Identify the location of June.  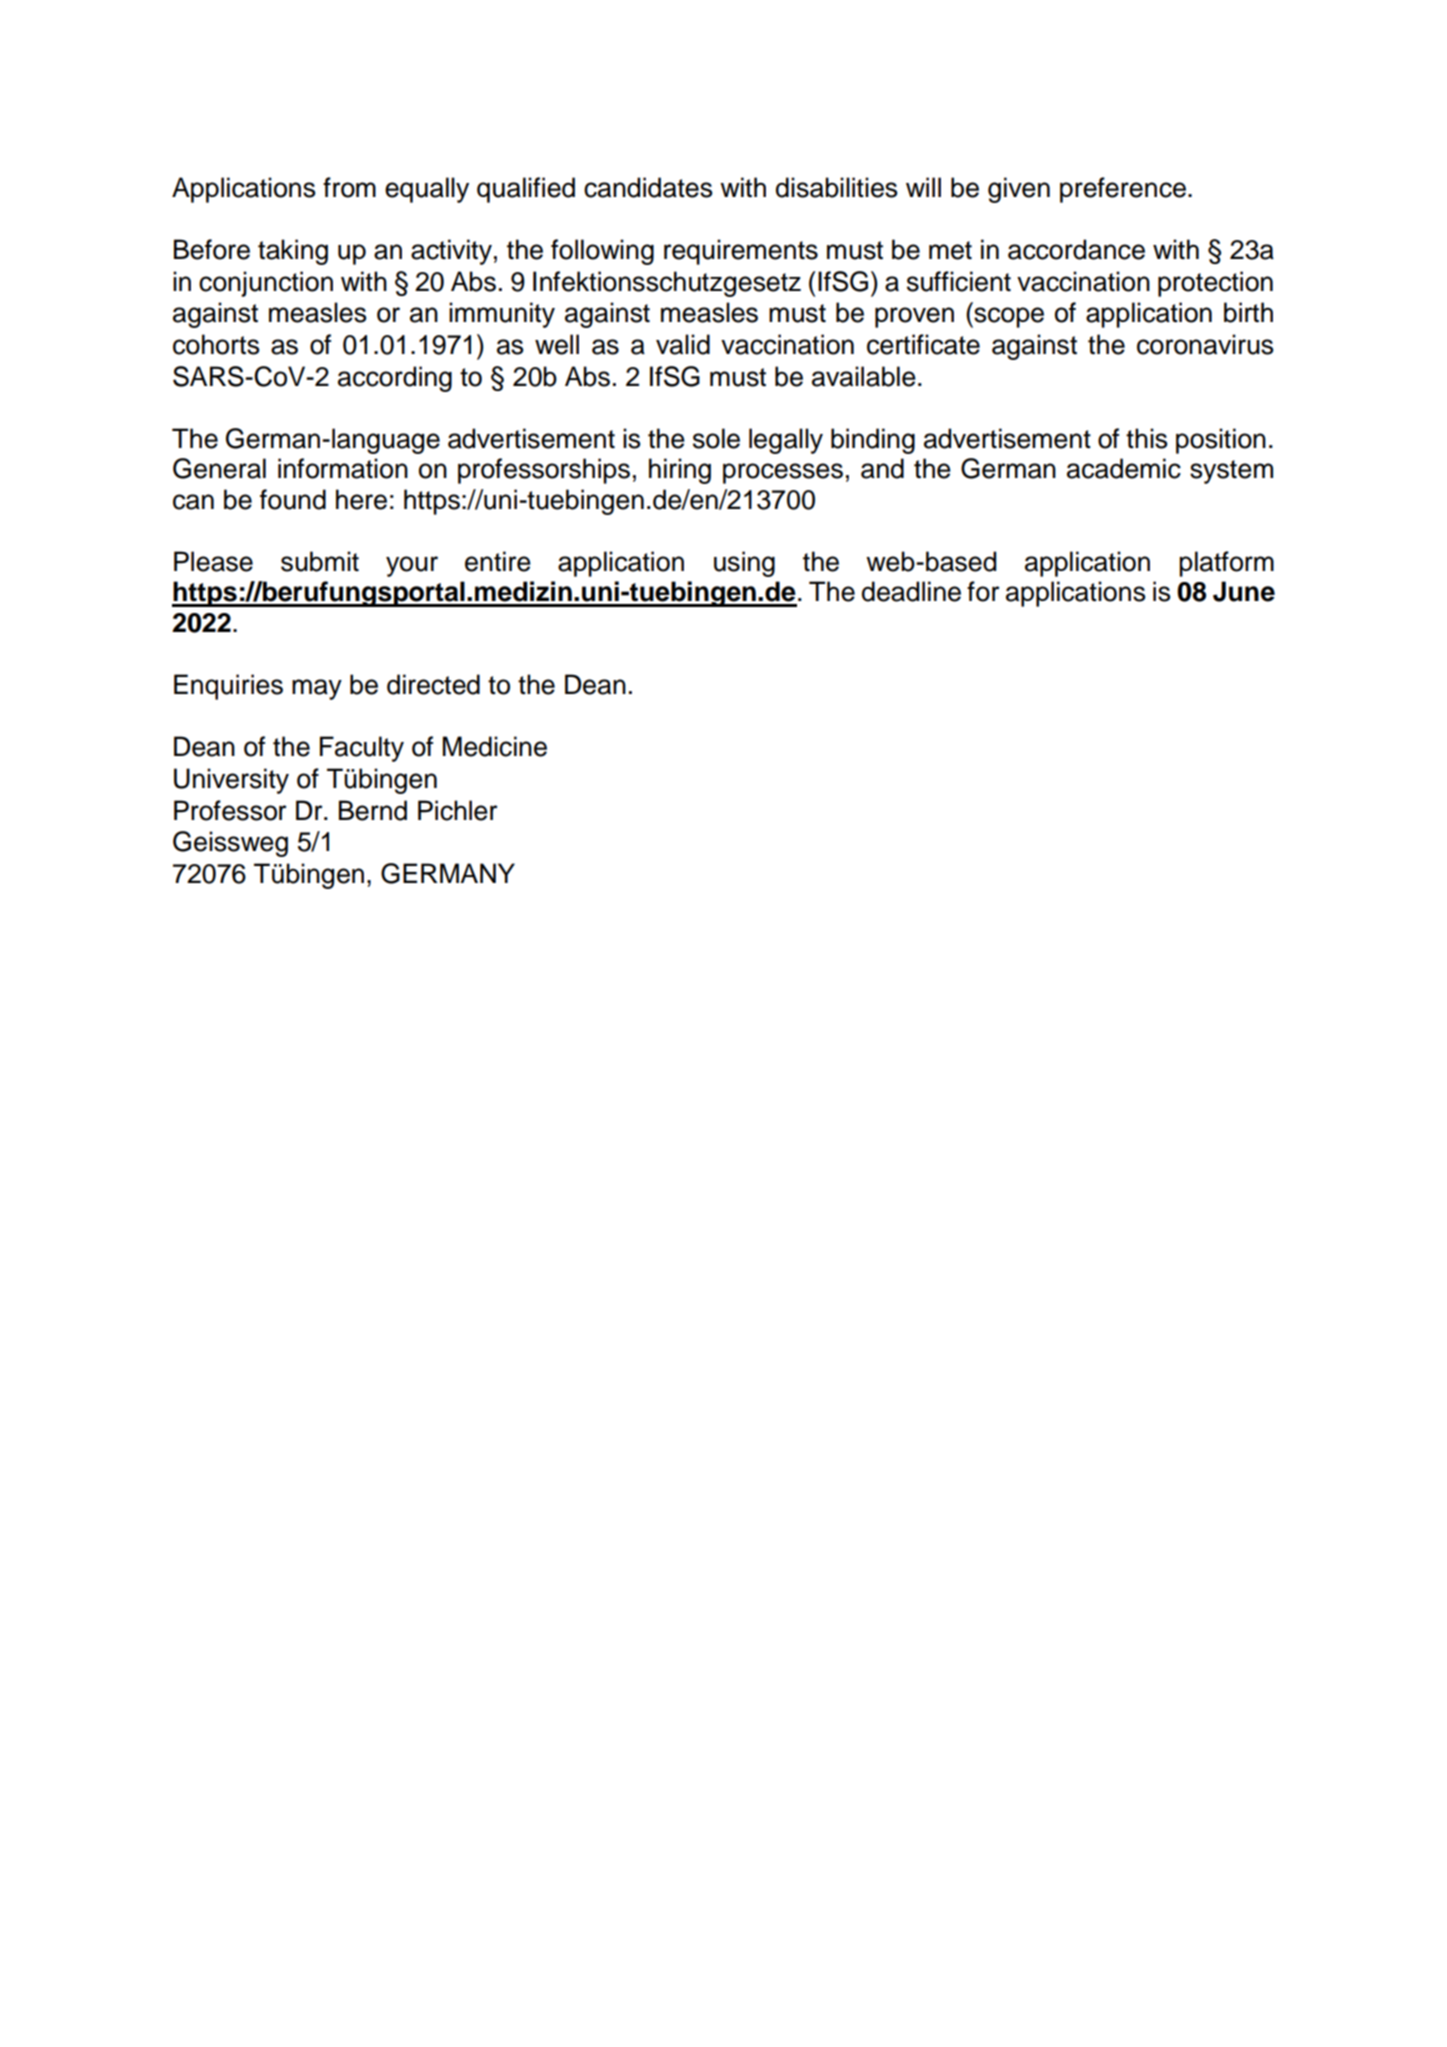
(1244, 591).
